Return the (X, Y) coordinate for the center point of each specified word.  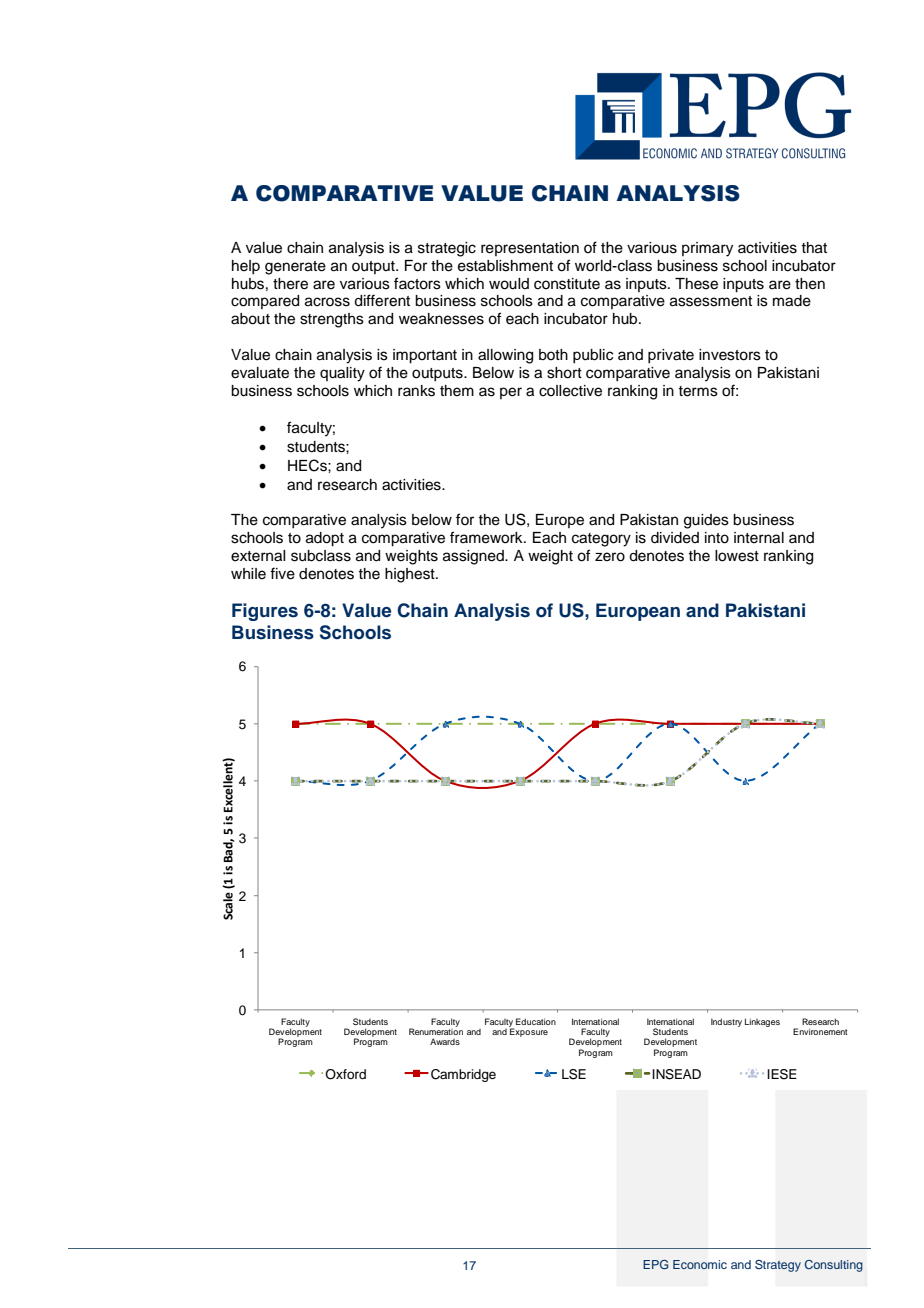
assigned (474, 557)
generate (295, 268)
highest (411, 575)
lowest (737, 556)
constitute (567, 284)
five (282, 573)
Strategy (778, 1266)
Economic (700, 1264)
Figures (265, 612)
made (792, 301)
